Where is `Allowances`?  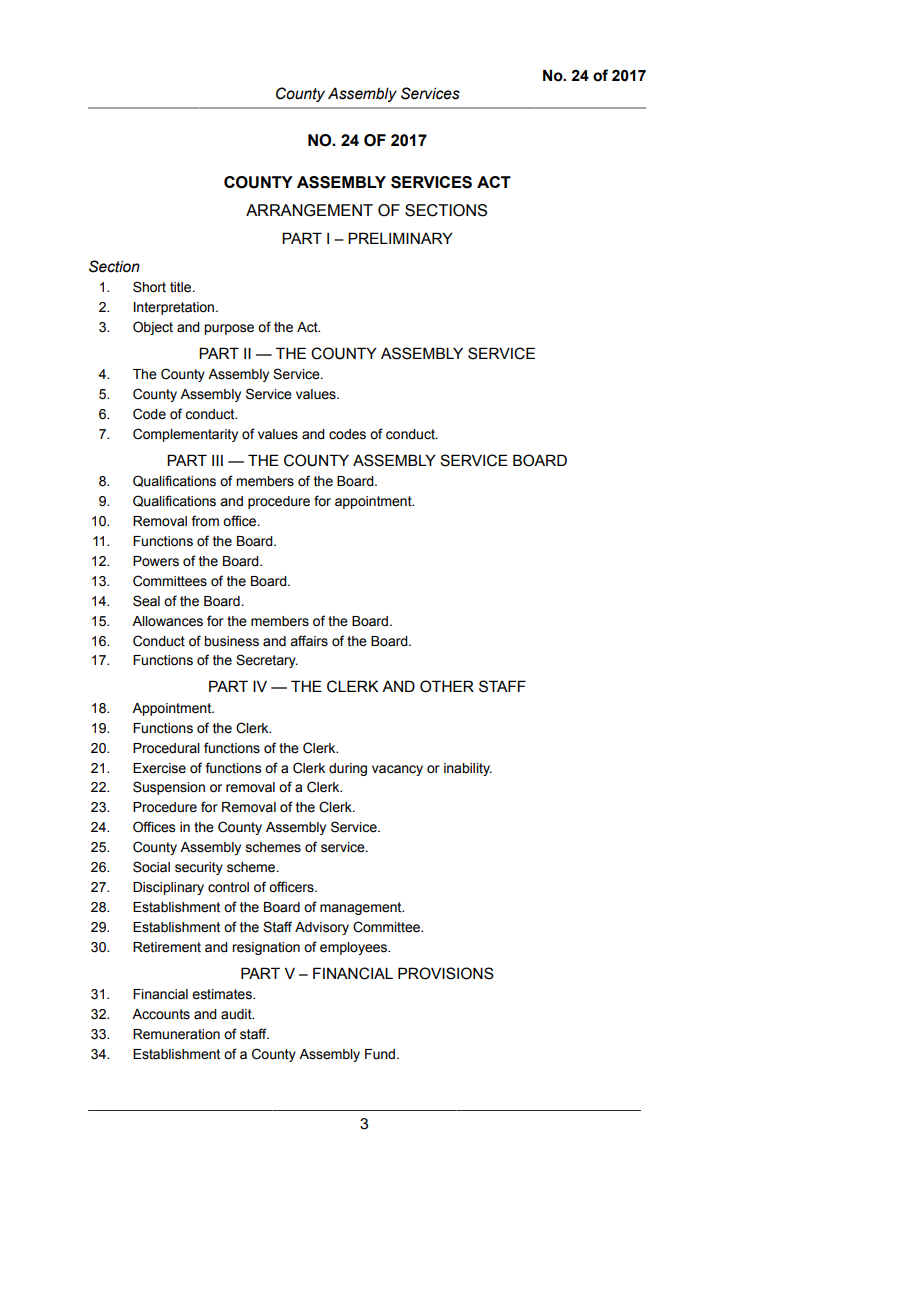
Allowances is located at coordinates (167, 621).
